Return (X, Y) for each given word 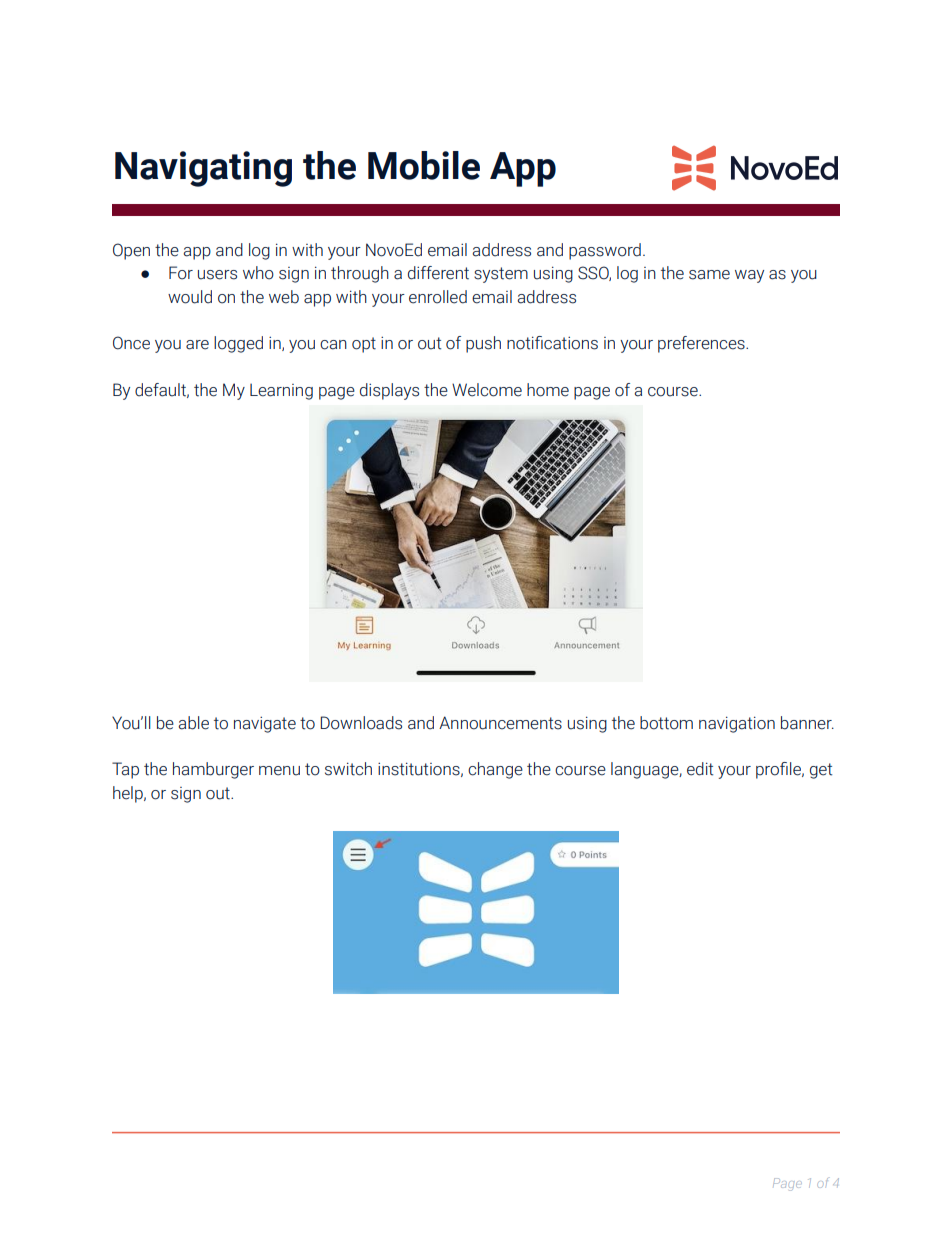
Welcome (487, 390)
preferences (702, 344)
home (548, 390)
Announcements (500, 723)
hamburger (213, 770)
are (197, 345)
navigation (737, 724)
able (193, 723)
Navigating (203, 169)
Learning (281, 391)
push (483, 344)
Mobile (424, 165)
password (605, 251)
